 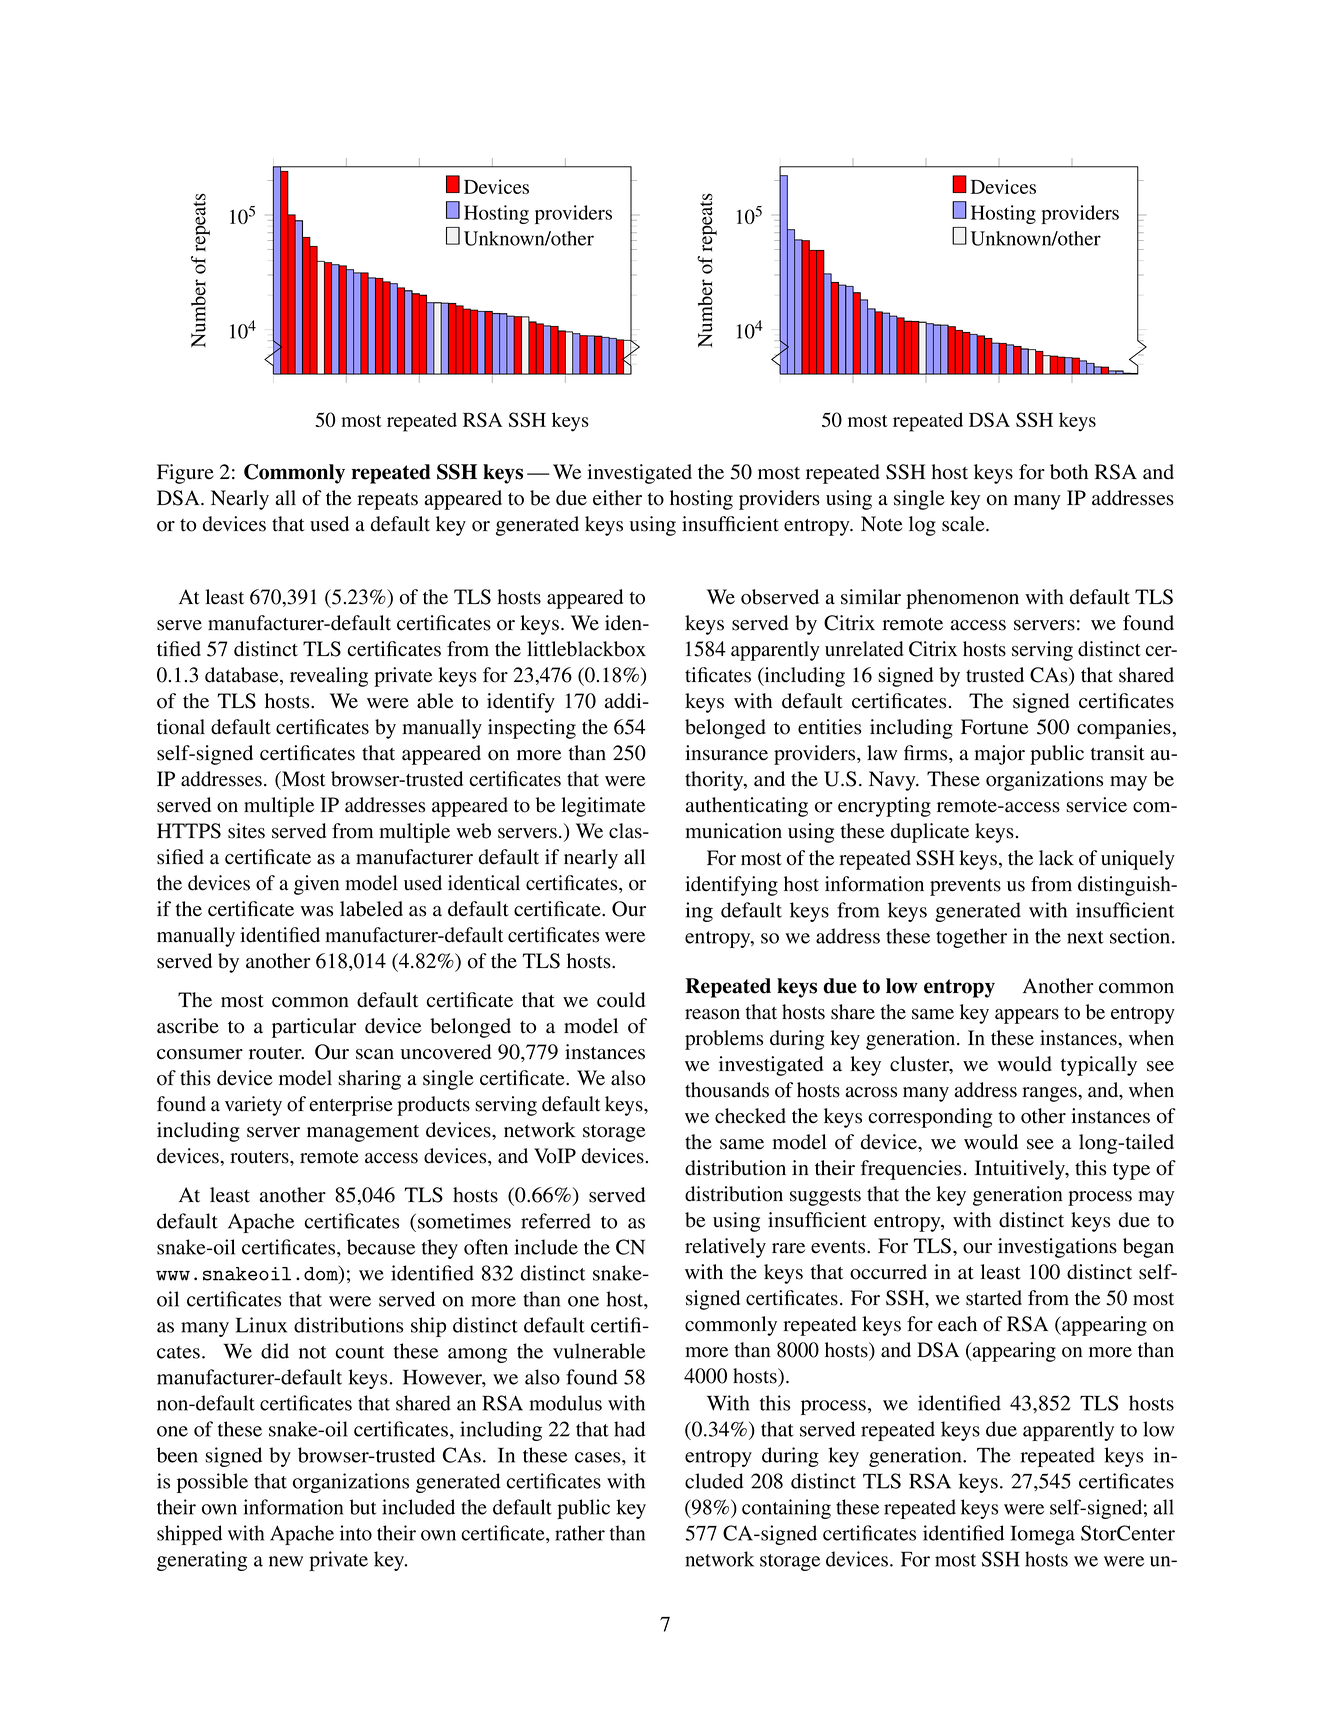 I want to click on appears, so click(x=1027, y=1016).
